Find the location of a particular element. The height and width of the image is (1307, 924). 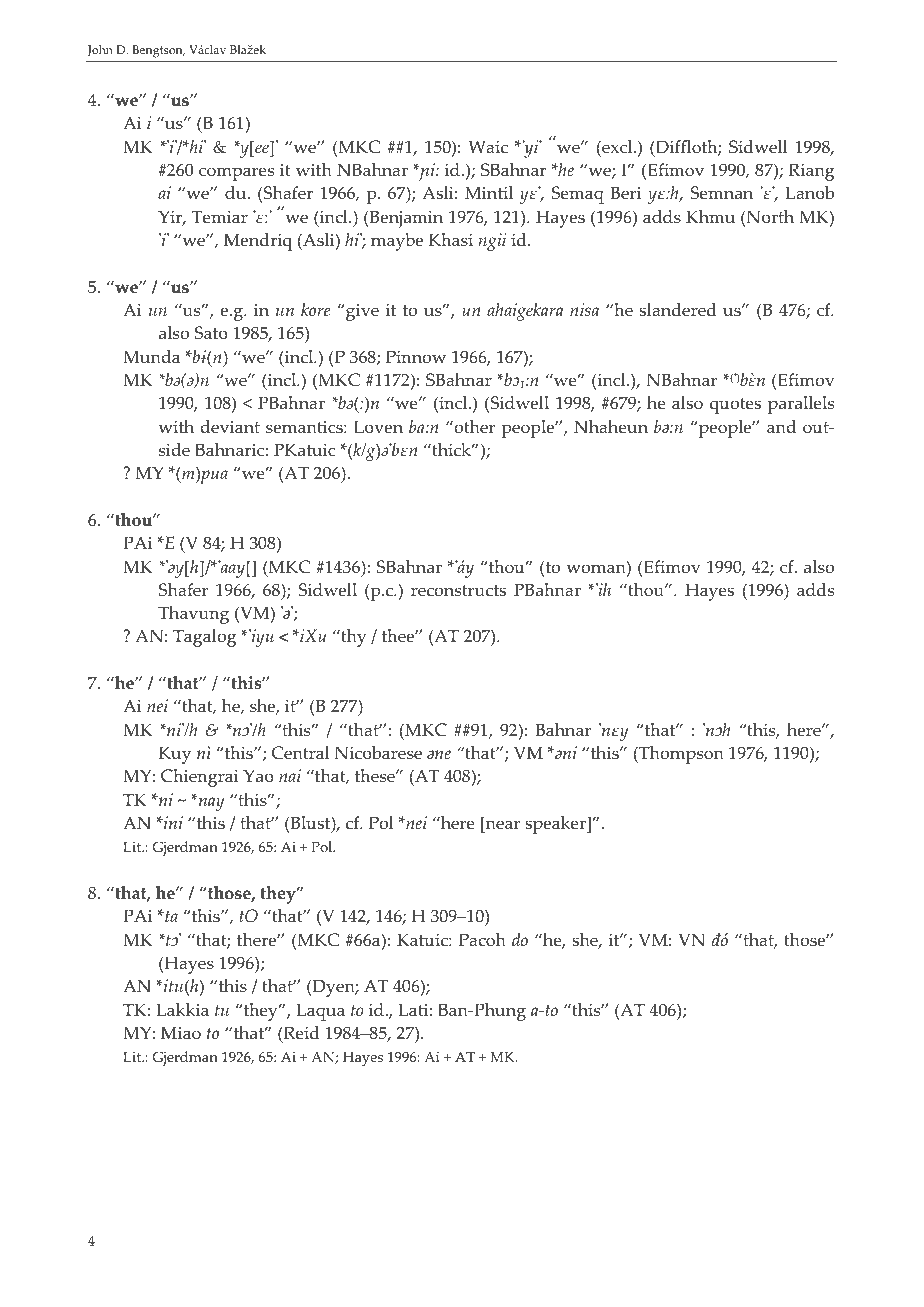

Miao is located at coordinates (181, 1033).
